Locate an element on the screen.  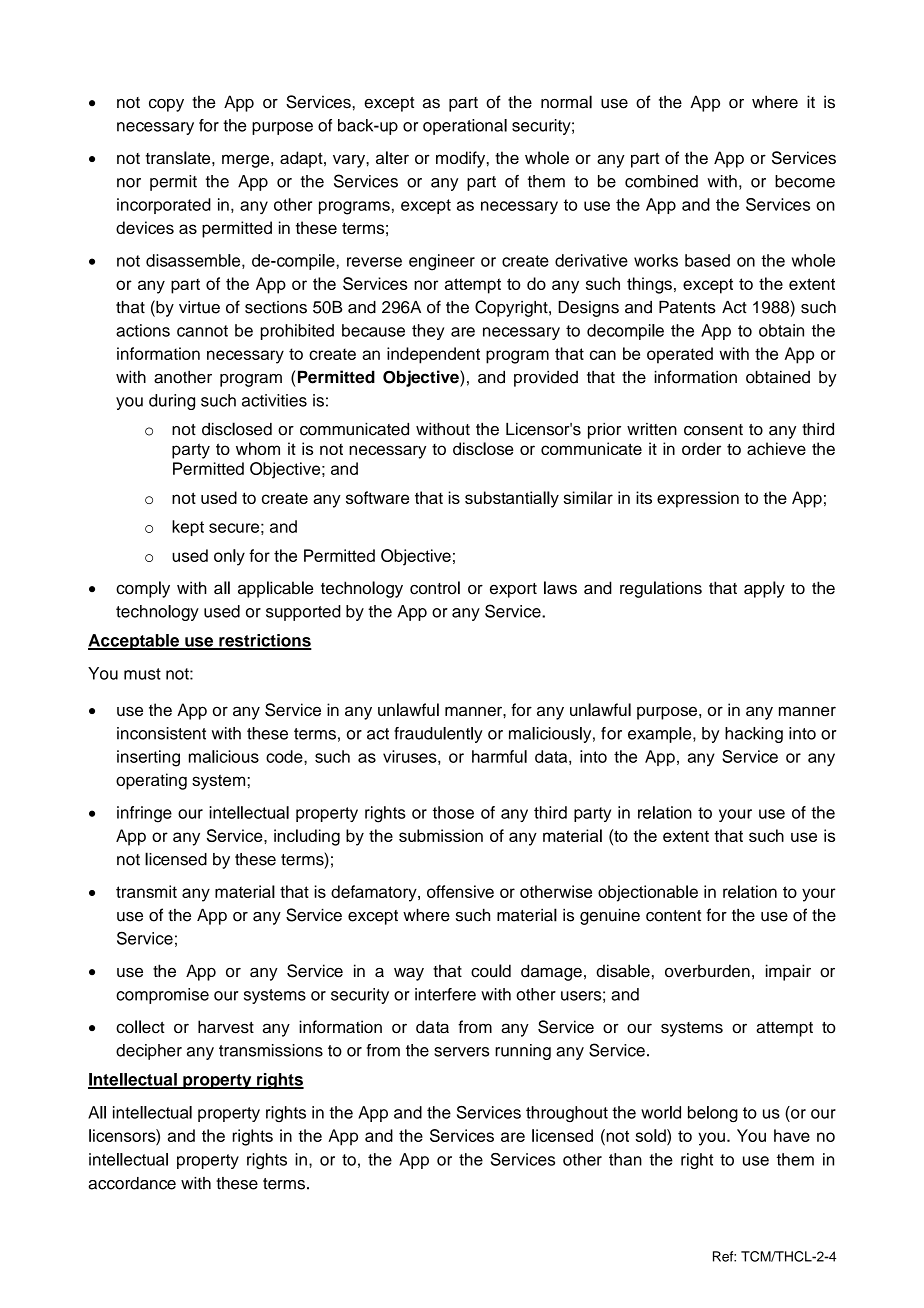
accordance is located at coordinates (132, 1183).
